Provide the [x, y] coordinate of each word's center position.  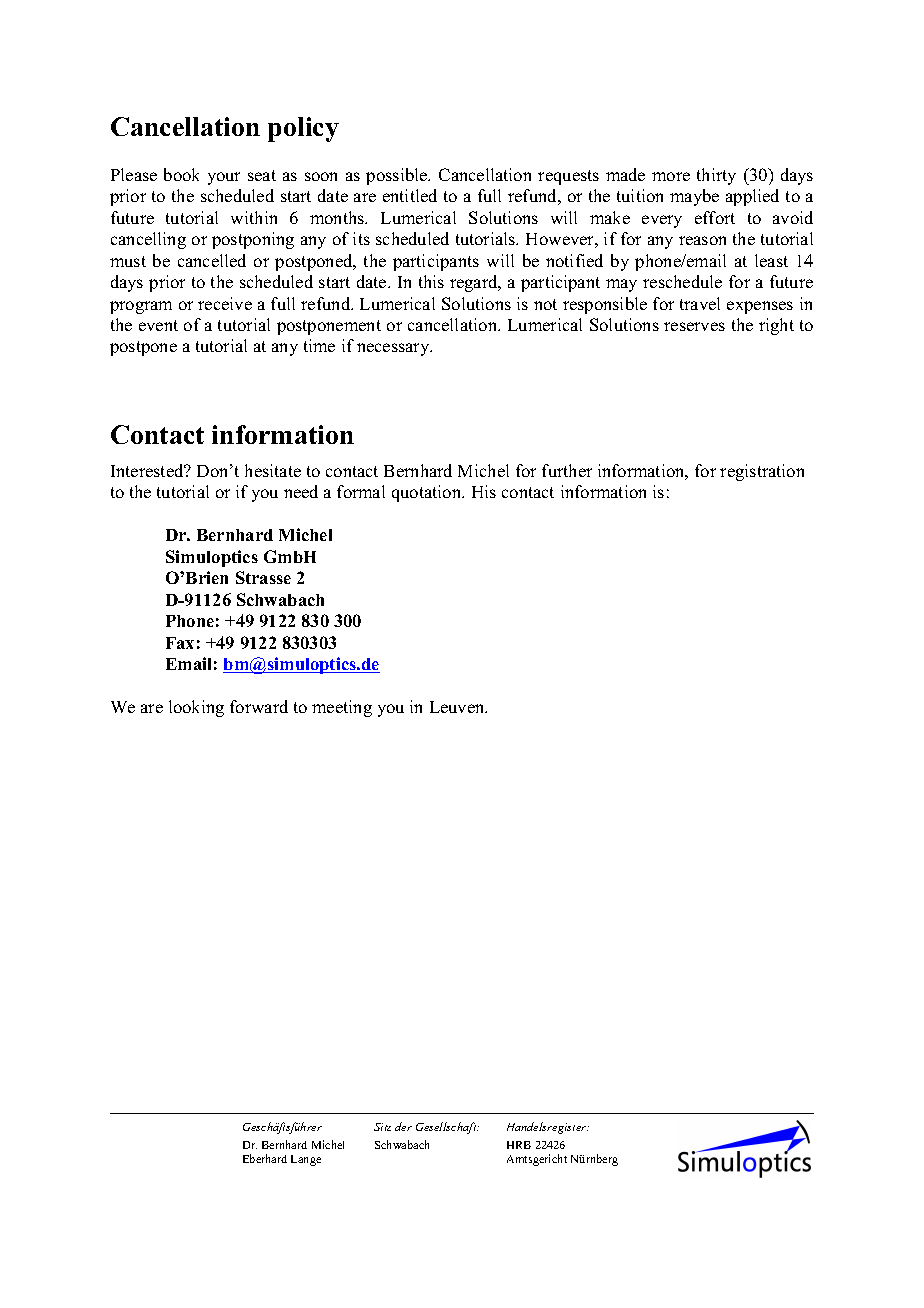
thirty [716, 176]
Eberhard [265, 1158]
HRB [519, 1145]
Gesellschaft [447, 1128]
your [224, 178]
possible [398, 176]
